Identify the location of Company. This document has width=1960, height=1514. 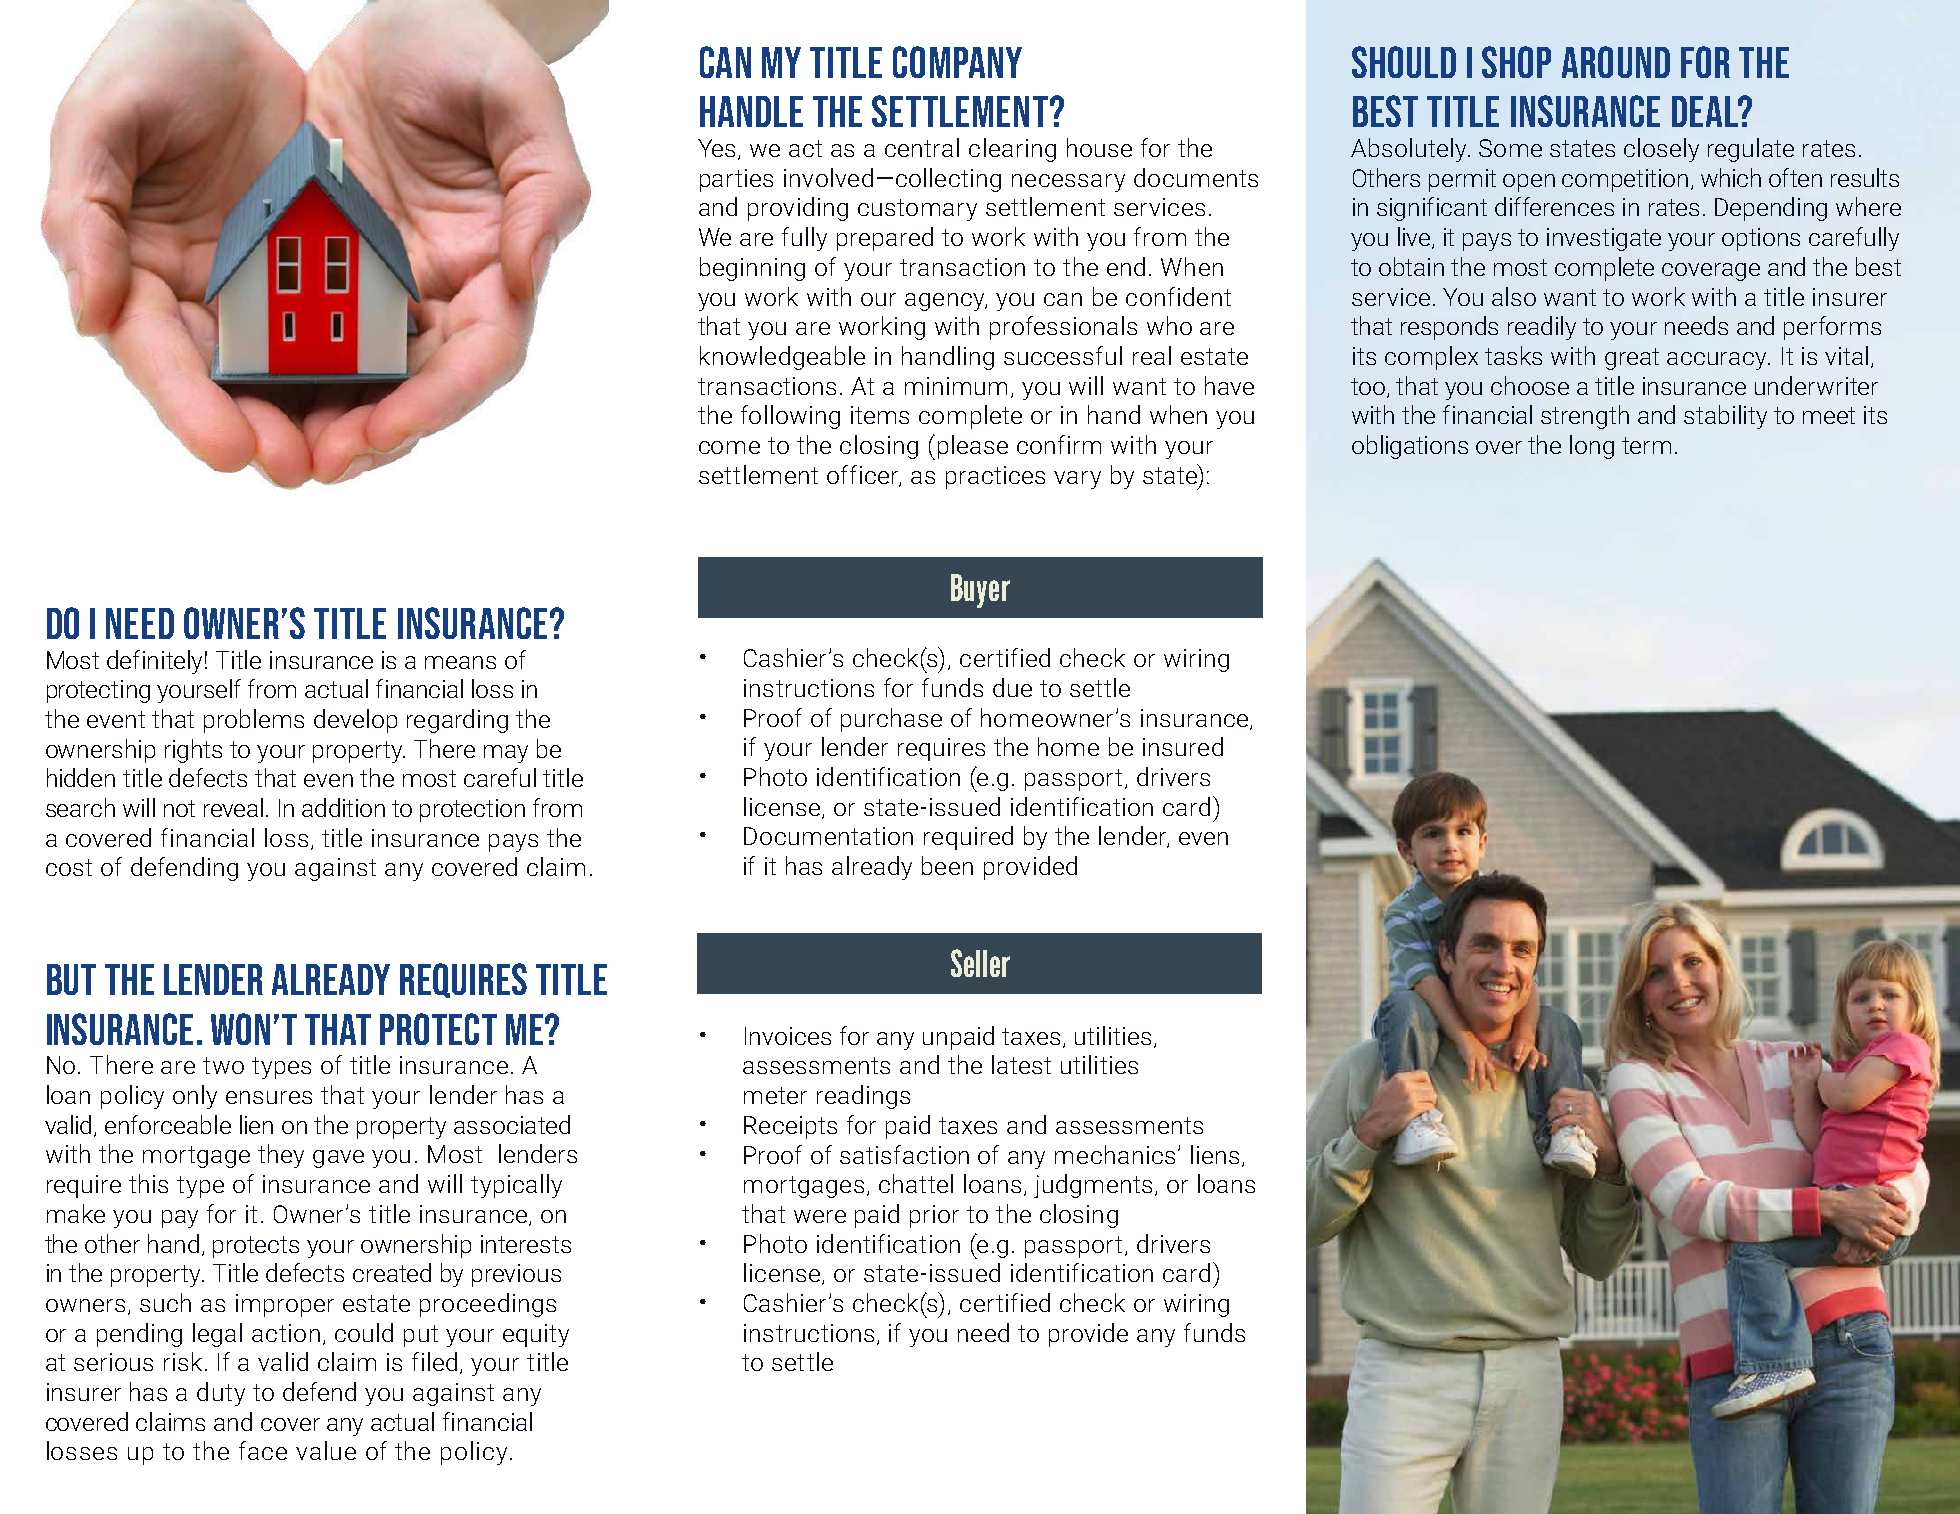
(957, 62).
